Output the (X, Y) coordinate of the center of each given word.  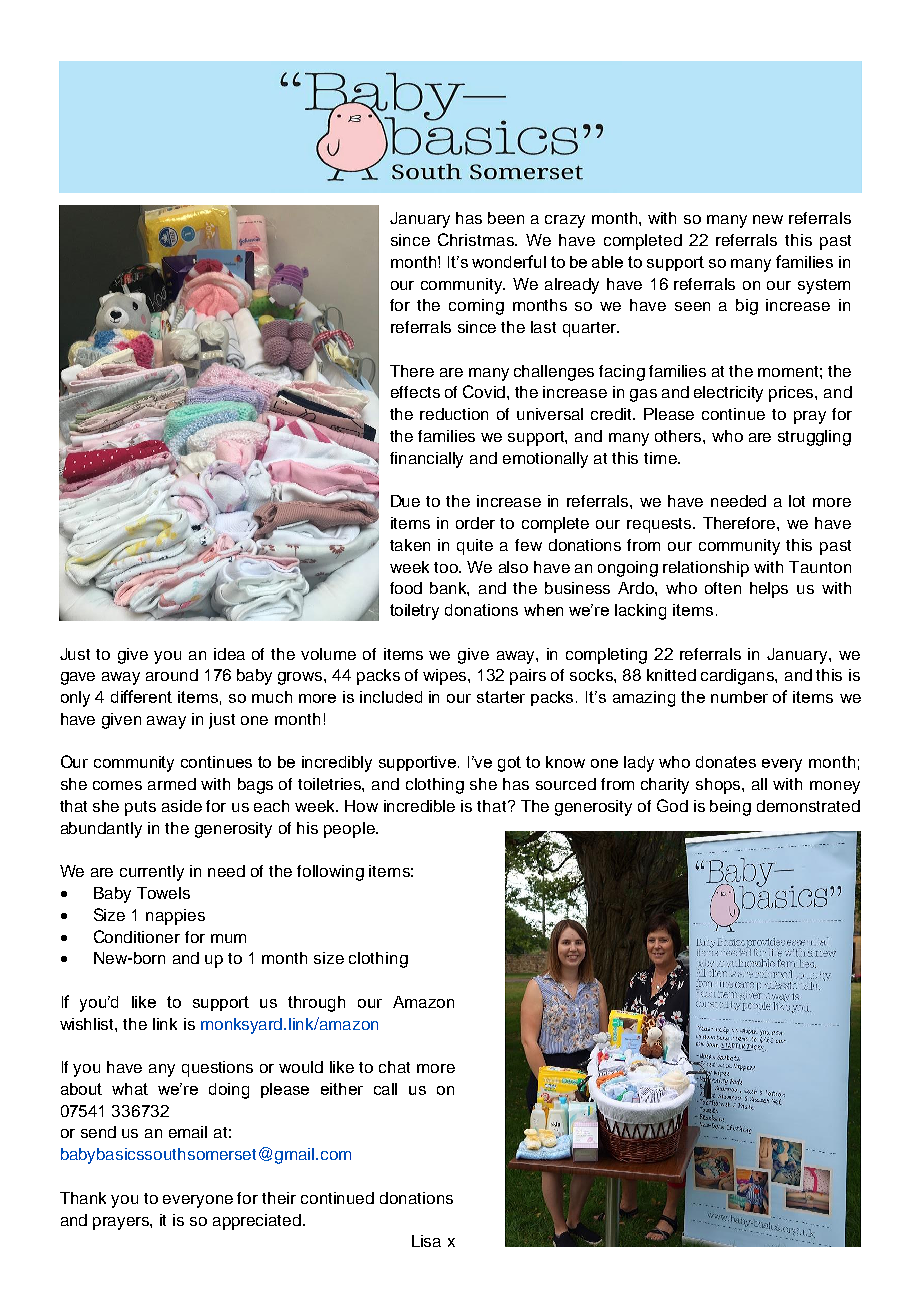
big (747, 307)
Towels (163, 893)
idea (229, 654)
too (447, 567)
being (730, 808)
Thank (83, 1198)
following (330, 873)
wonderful (509, 261)
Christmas (477, 239)
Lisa (426, 1241)
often (723, 588)
